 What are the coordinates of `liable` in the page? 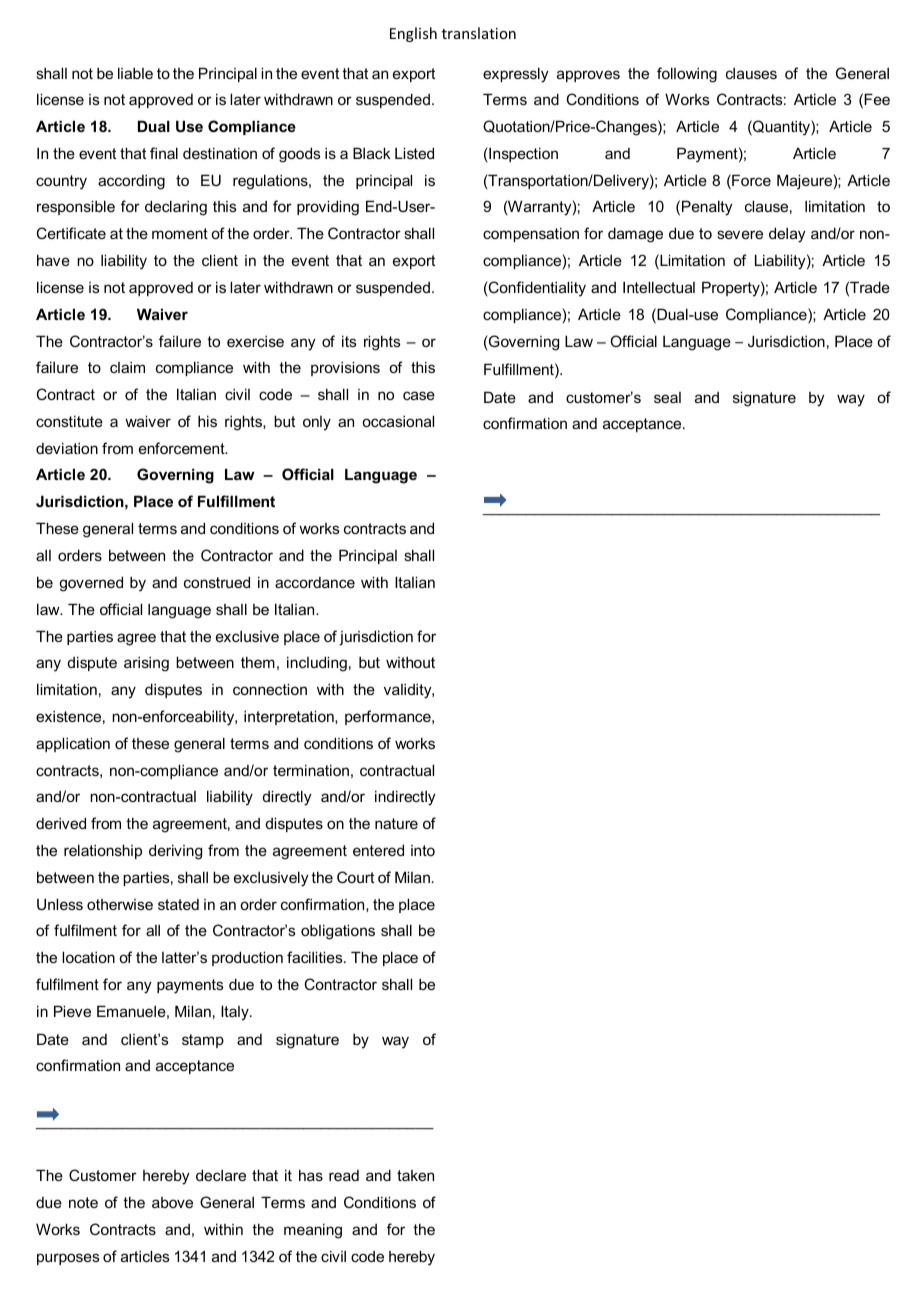 It's located at (135, 73).
